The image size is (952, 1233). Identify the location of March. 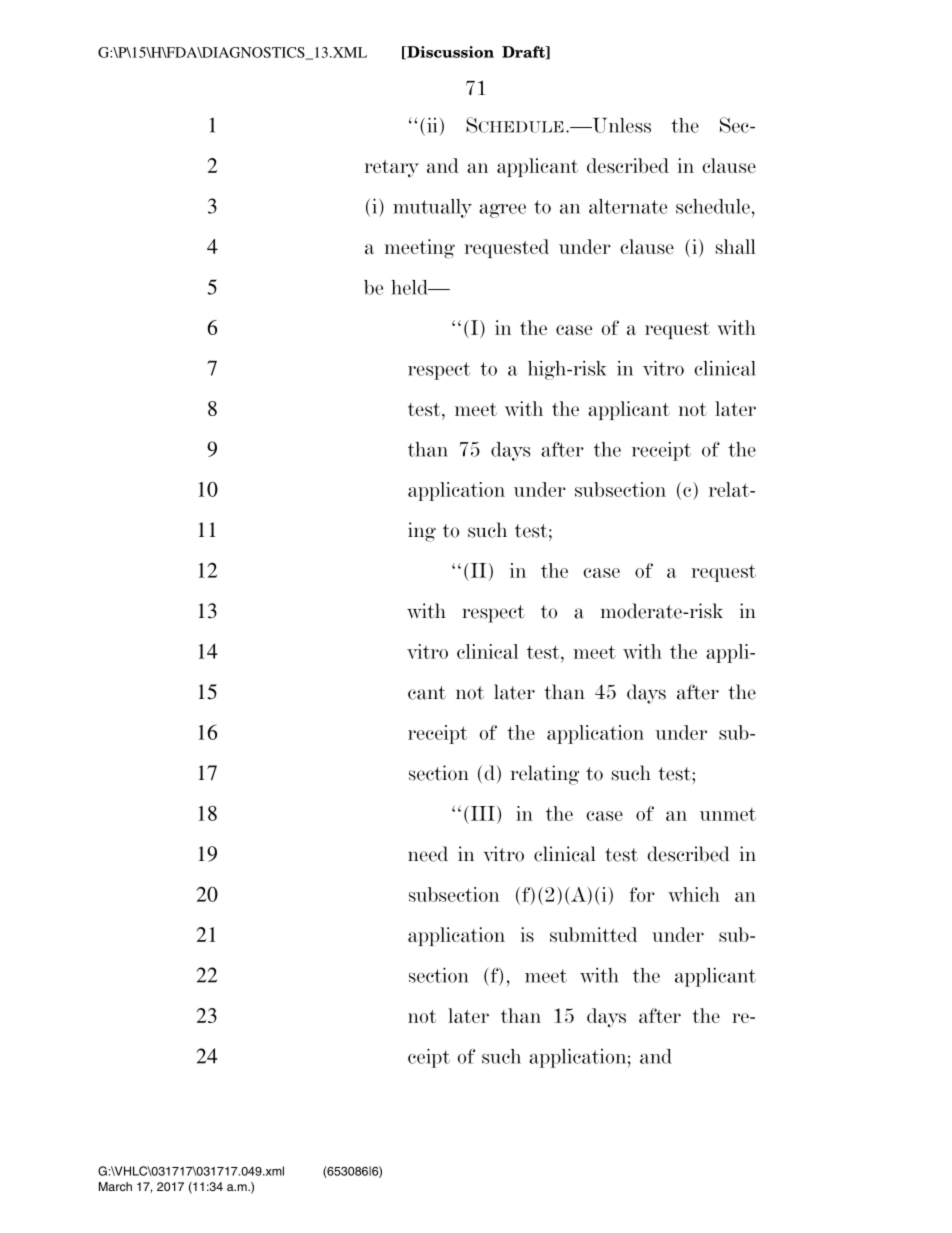
(115, 1186).
